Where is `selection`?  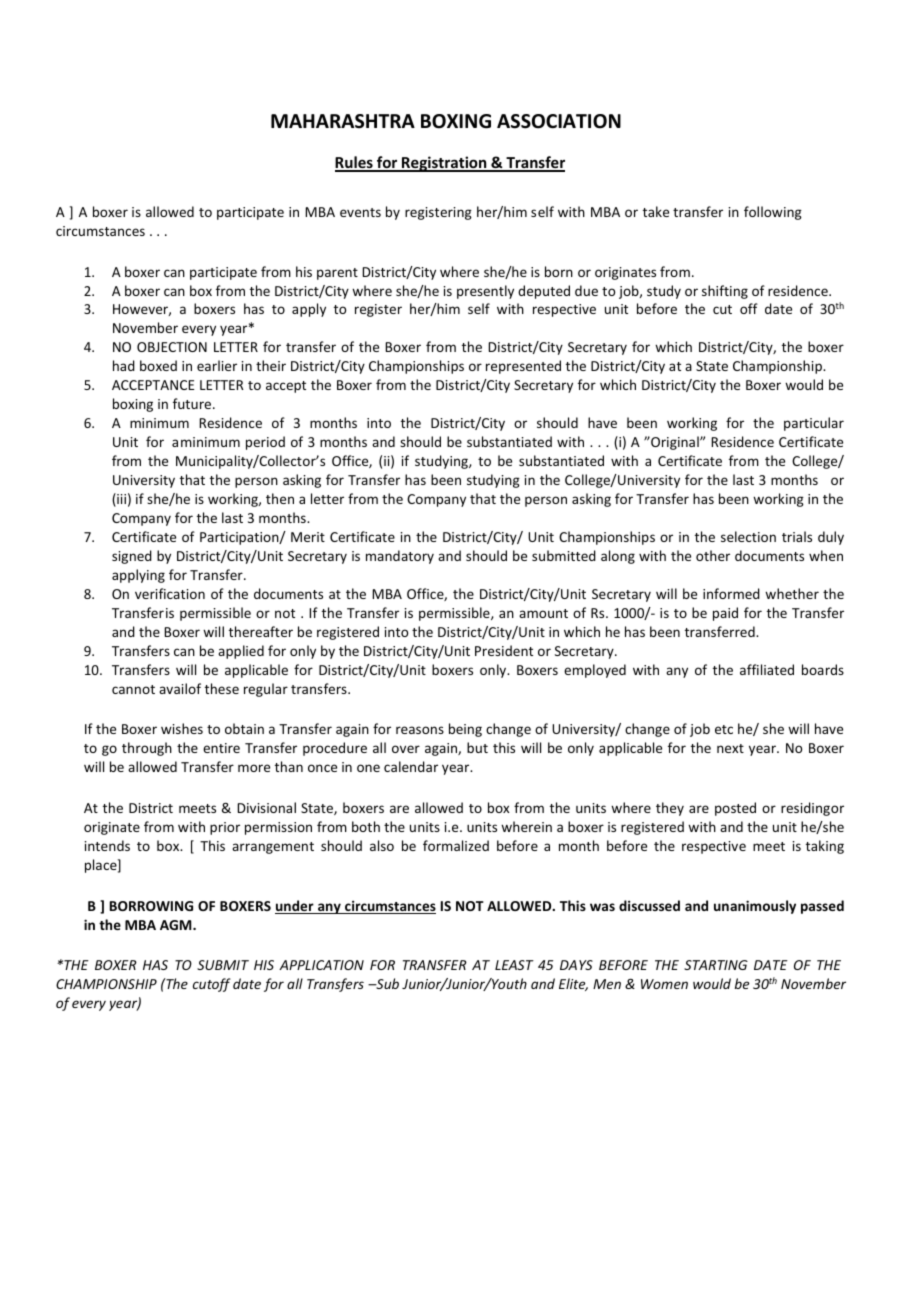
selection is located at coordinates (748, 536).
